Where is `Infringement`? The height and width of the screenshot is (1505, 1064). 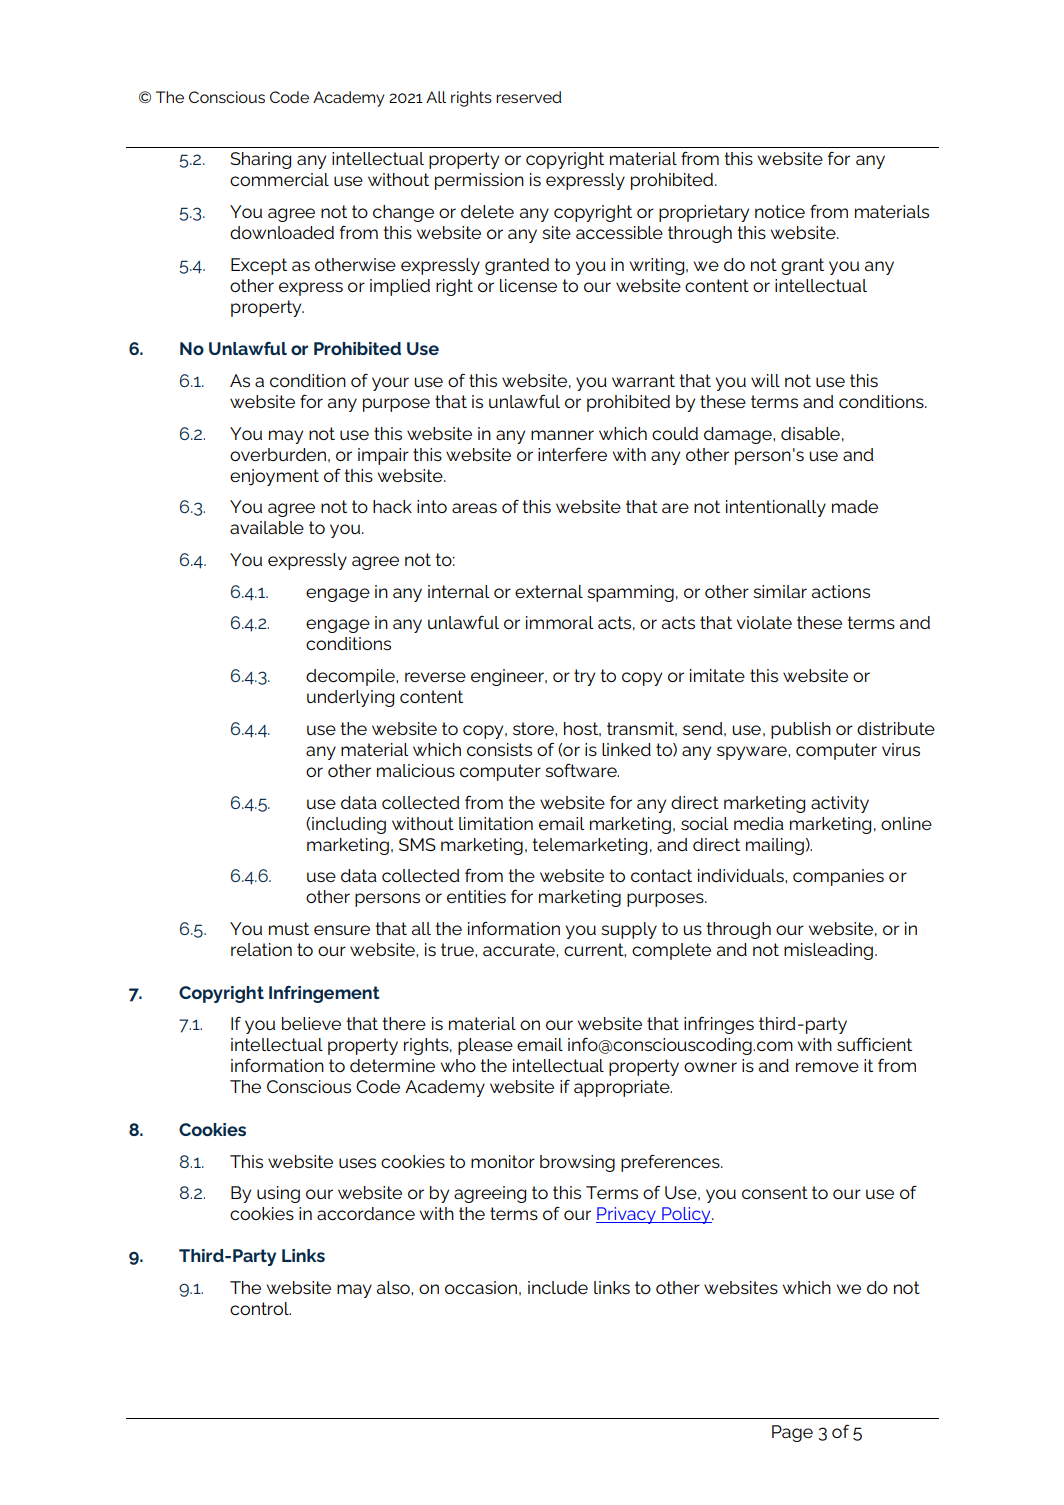 Infringement is located at coordinates (324, 994).
